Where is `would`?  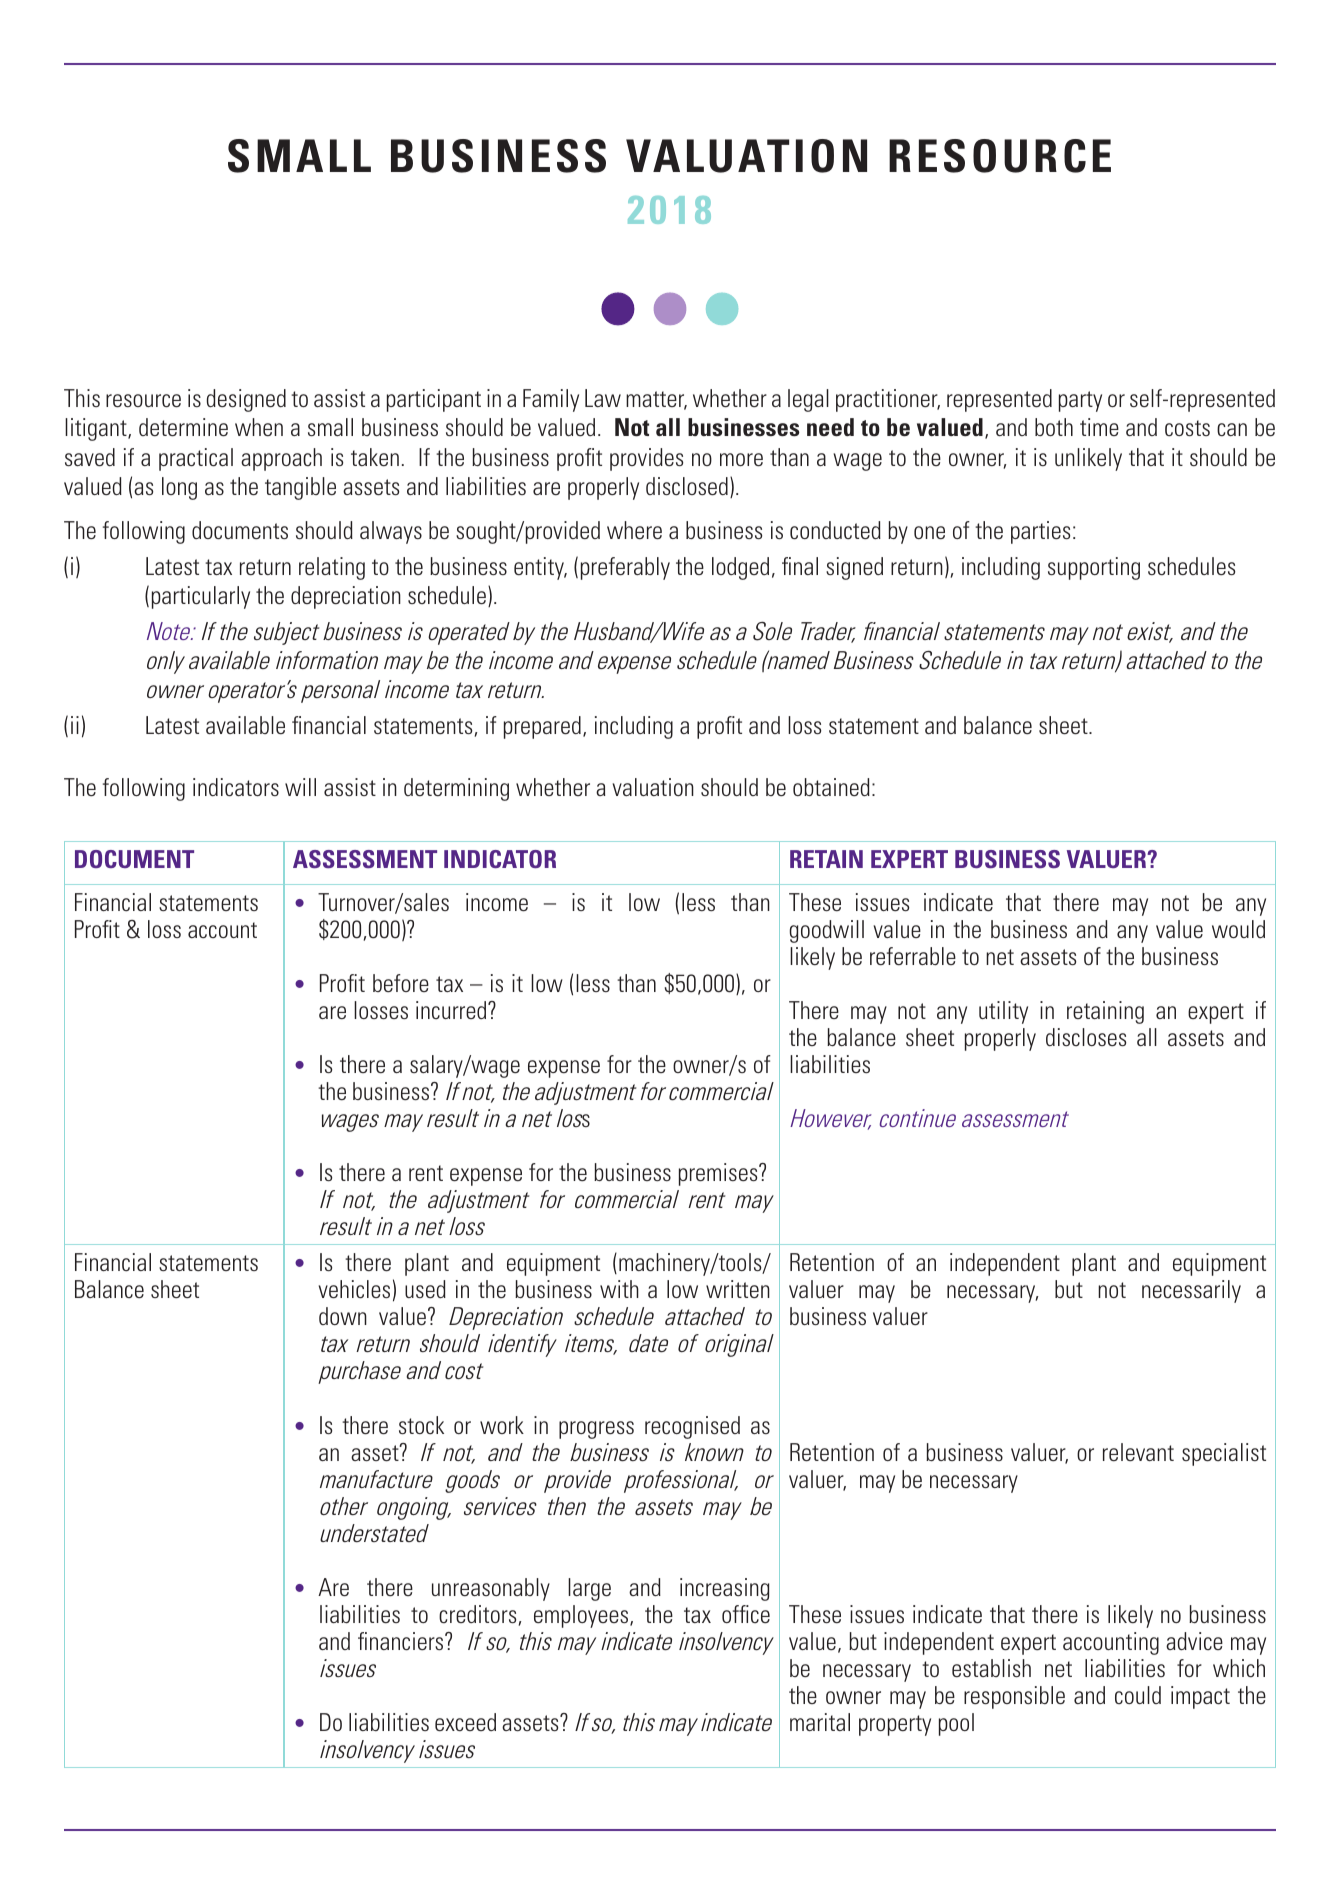 would is located at coordinates (1238, 929).
